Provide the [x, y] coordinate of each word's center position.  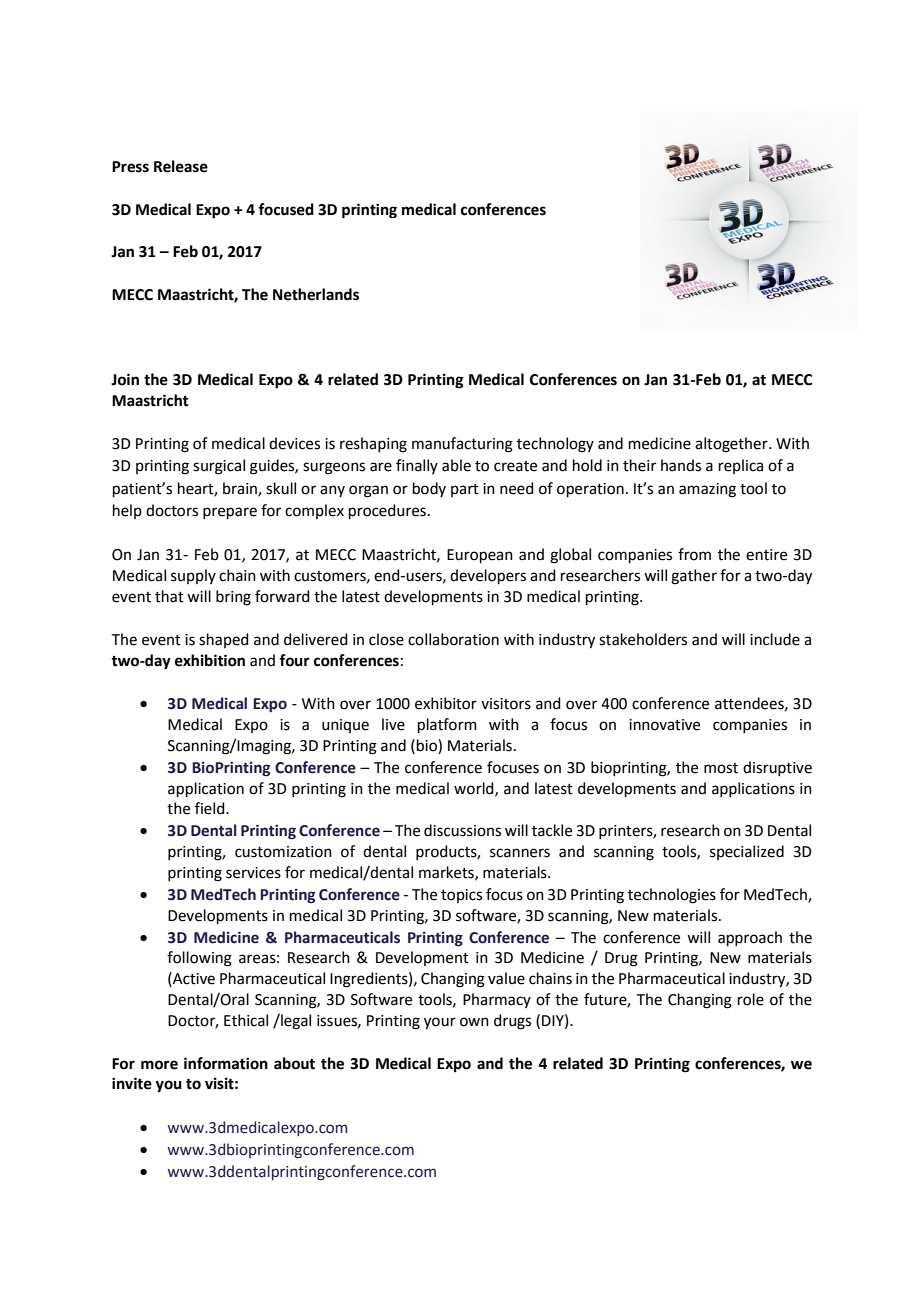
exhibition [210, 660]
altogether [732, 445]
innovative [664, 725]
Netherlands [316, 294]
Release [181, 166]
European [480, 556]
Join [125, 379]
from [694, 554]
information [226, 1063]
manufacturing [462, 445]
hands [681, 465]
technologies [672, 896]
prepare [230, 513]
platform [447, 725]
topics [461, 896]
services [253, 873]
